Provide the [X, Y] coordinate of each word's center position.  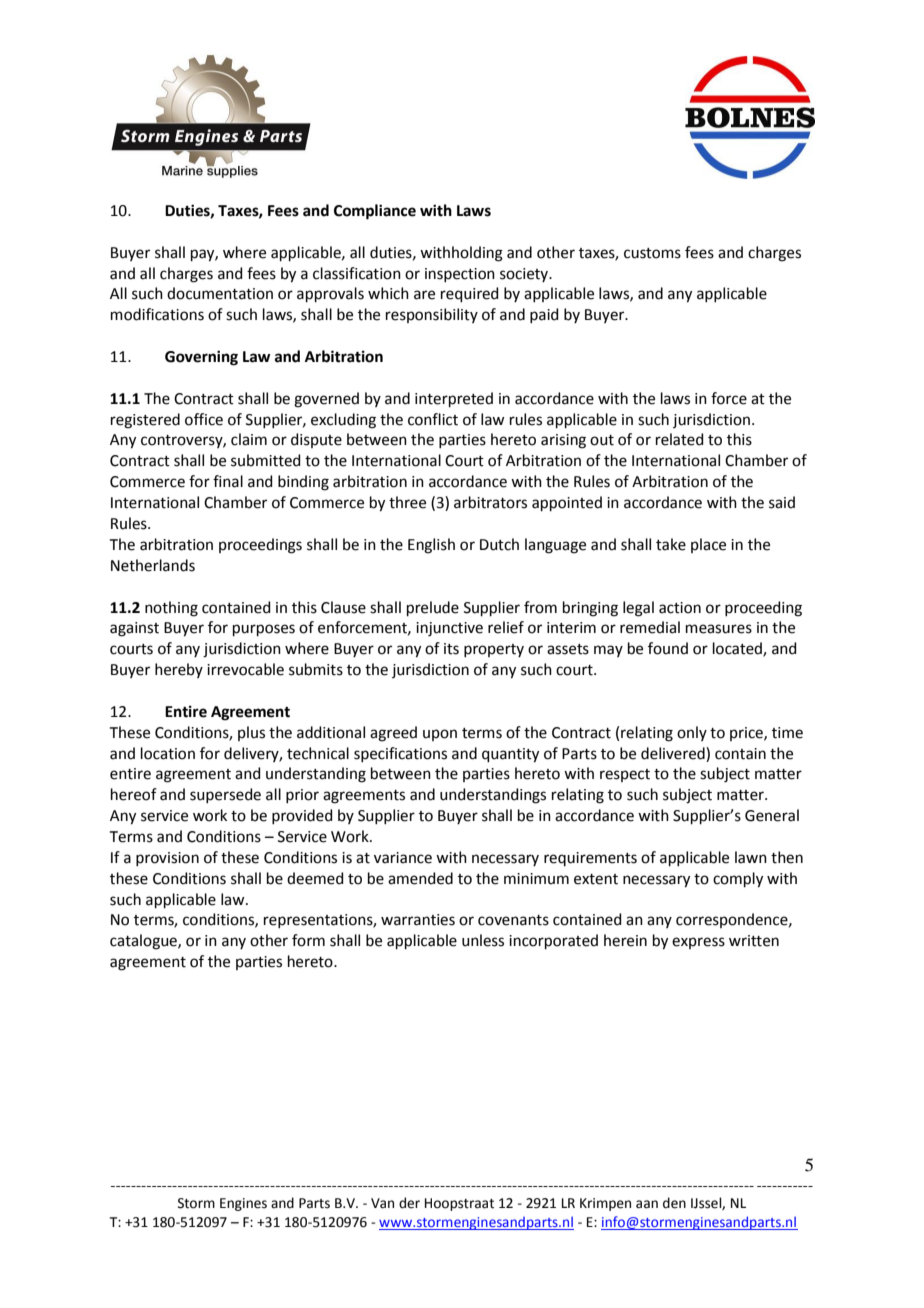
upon [440, 735]
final [228, 481]
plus [251, 733]
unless [483, 940]
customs [652, 253]
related [680, 439]
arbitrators [490, 502]
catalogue [144, 942]
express [698, 943]
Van [382, 1203]
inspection [460, 275]
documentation [220, 293]
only [692, 733]
